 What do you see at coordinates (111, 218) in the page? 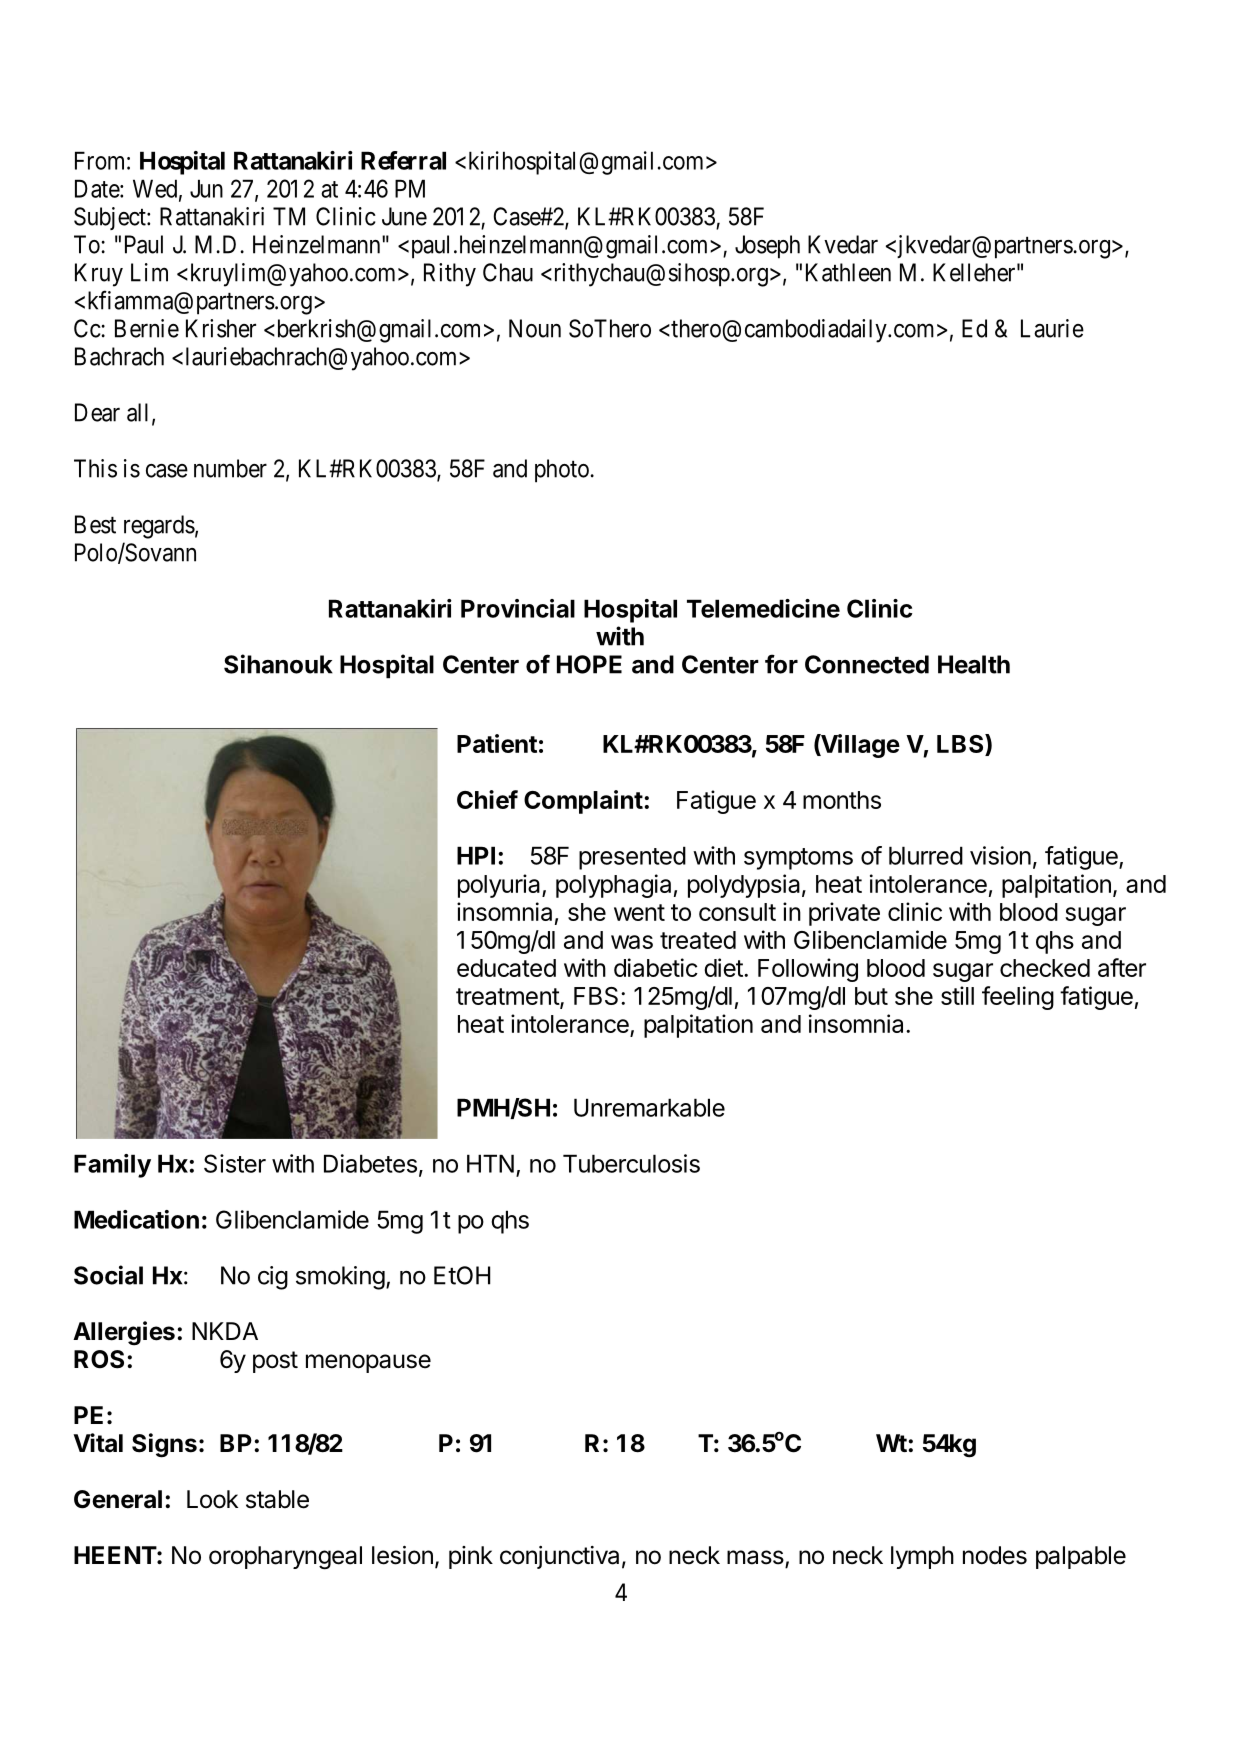
I see `Subject` at bounding box center [111, 218].
